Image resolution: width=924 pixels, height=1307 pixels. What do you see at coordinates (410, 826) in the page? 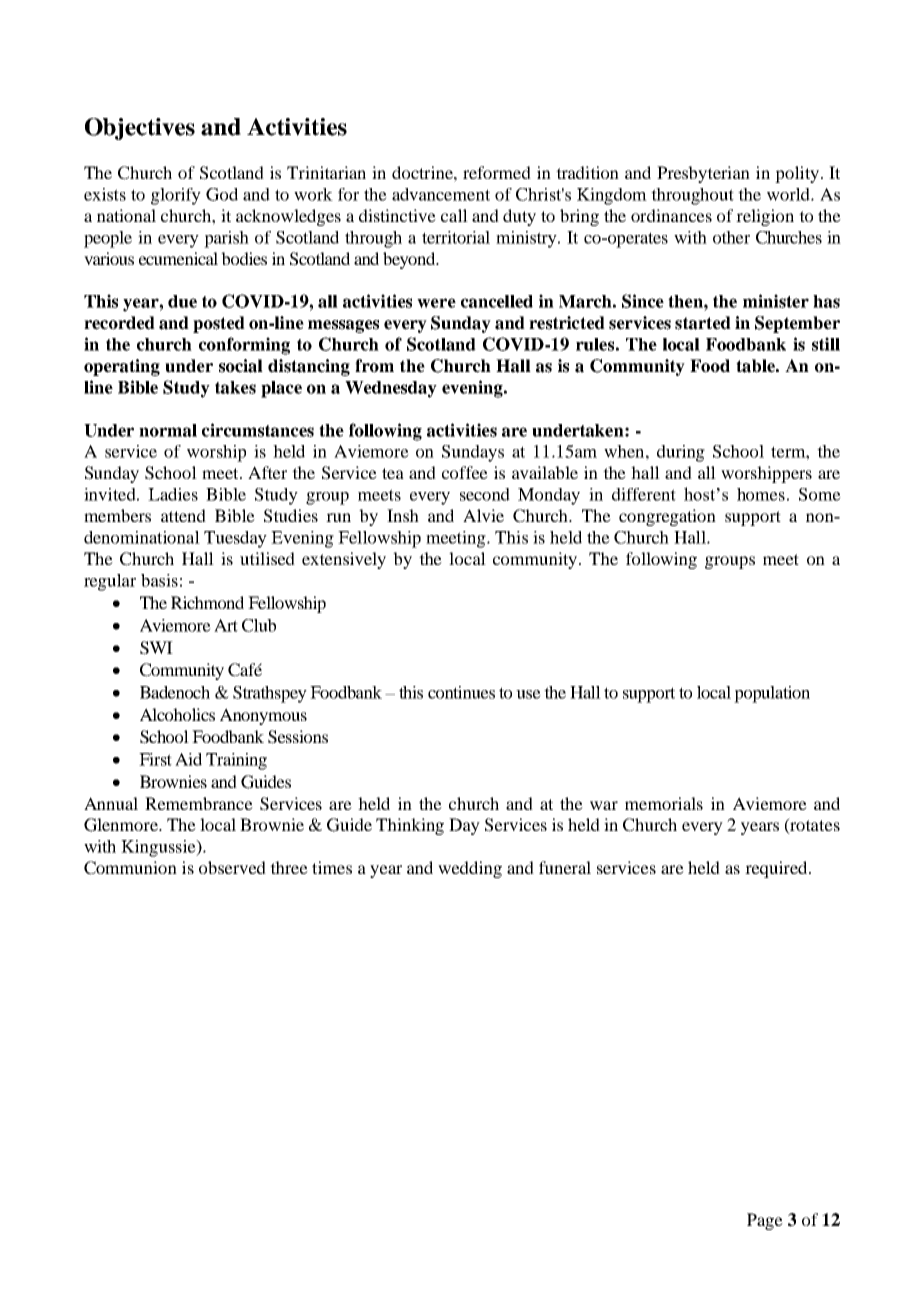
I see `Thinking` at bounding box center [410, 826].
